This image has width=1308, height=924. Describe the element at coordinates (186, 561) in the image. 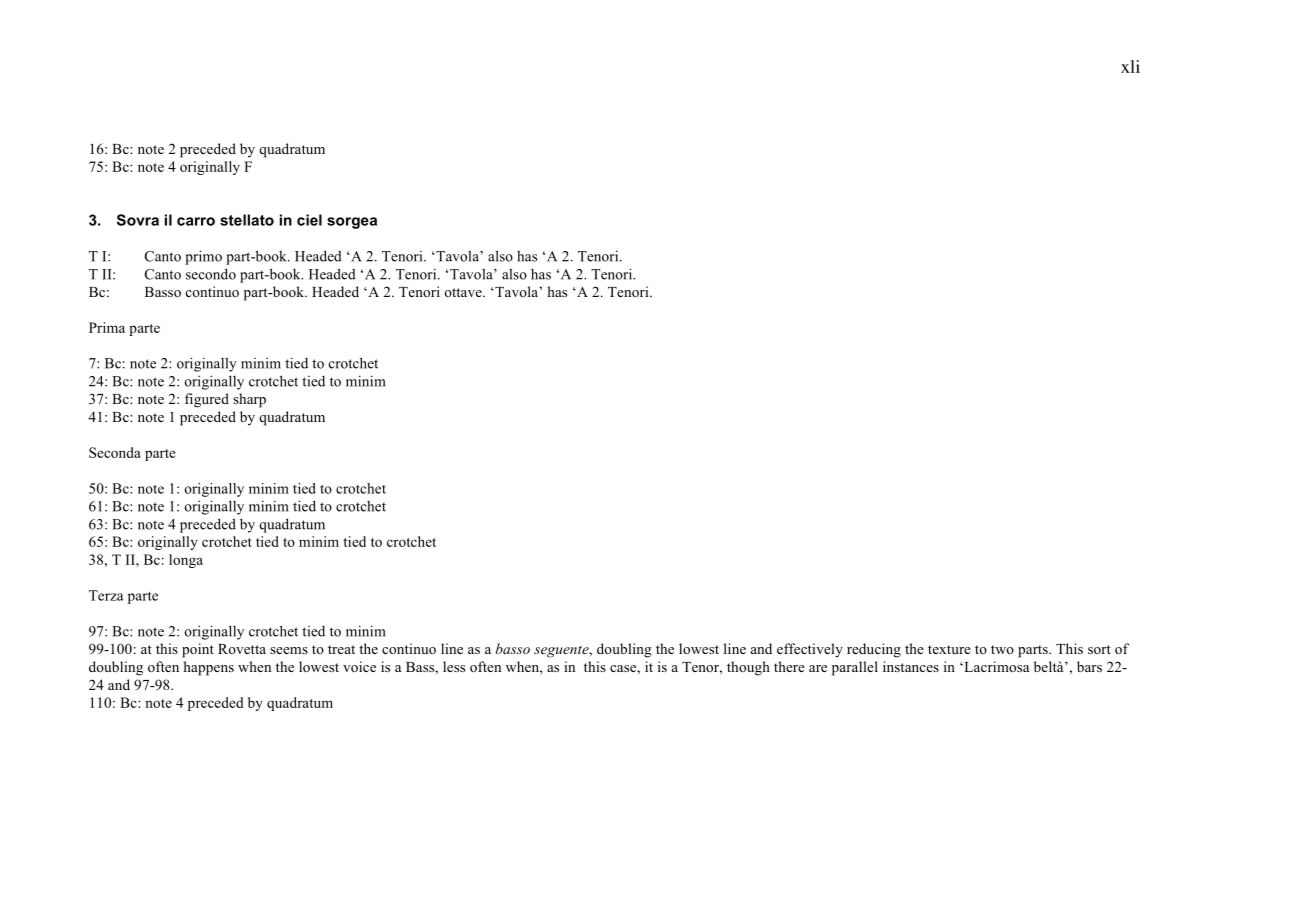

I see `longa` at that location.
